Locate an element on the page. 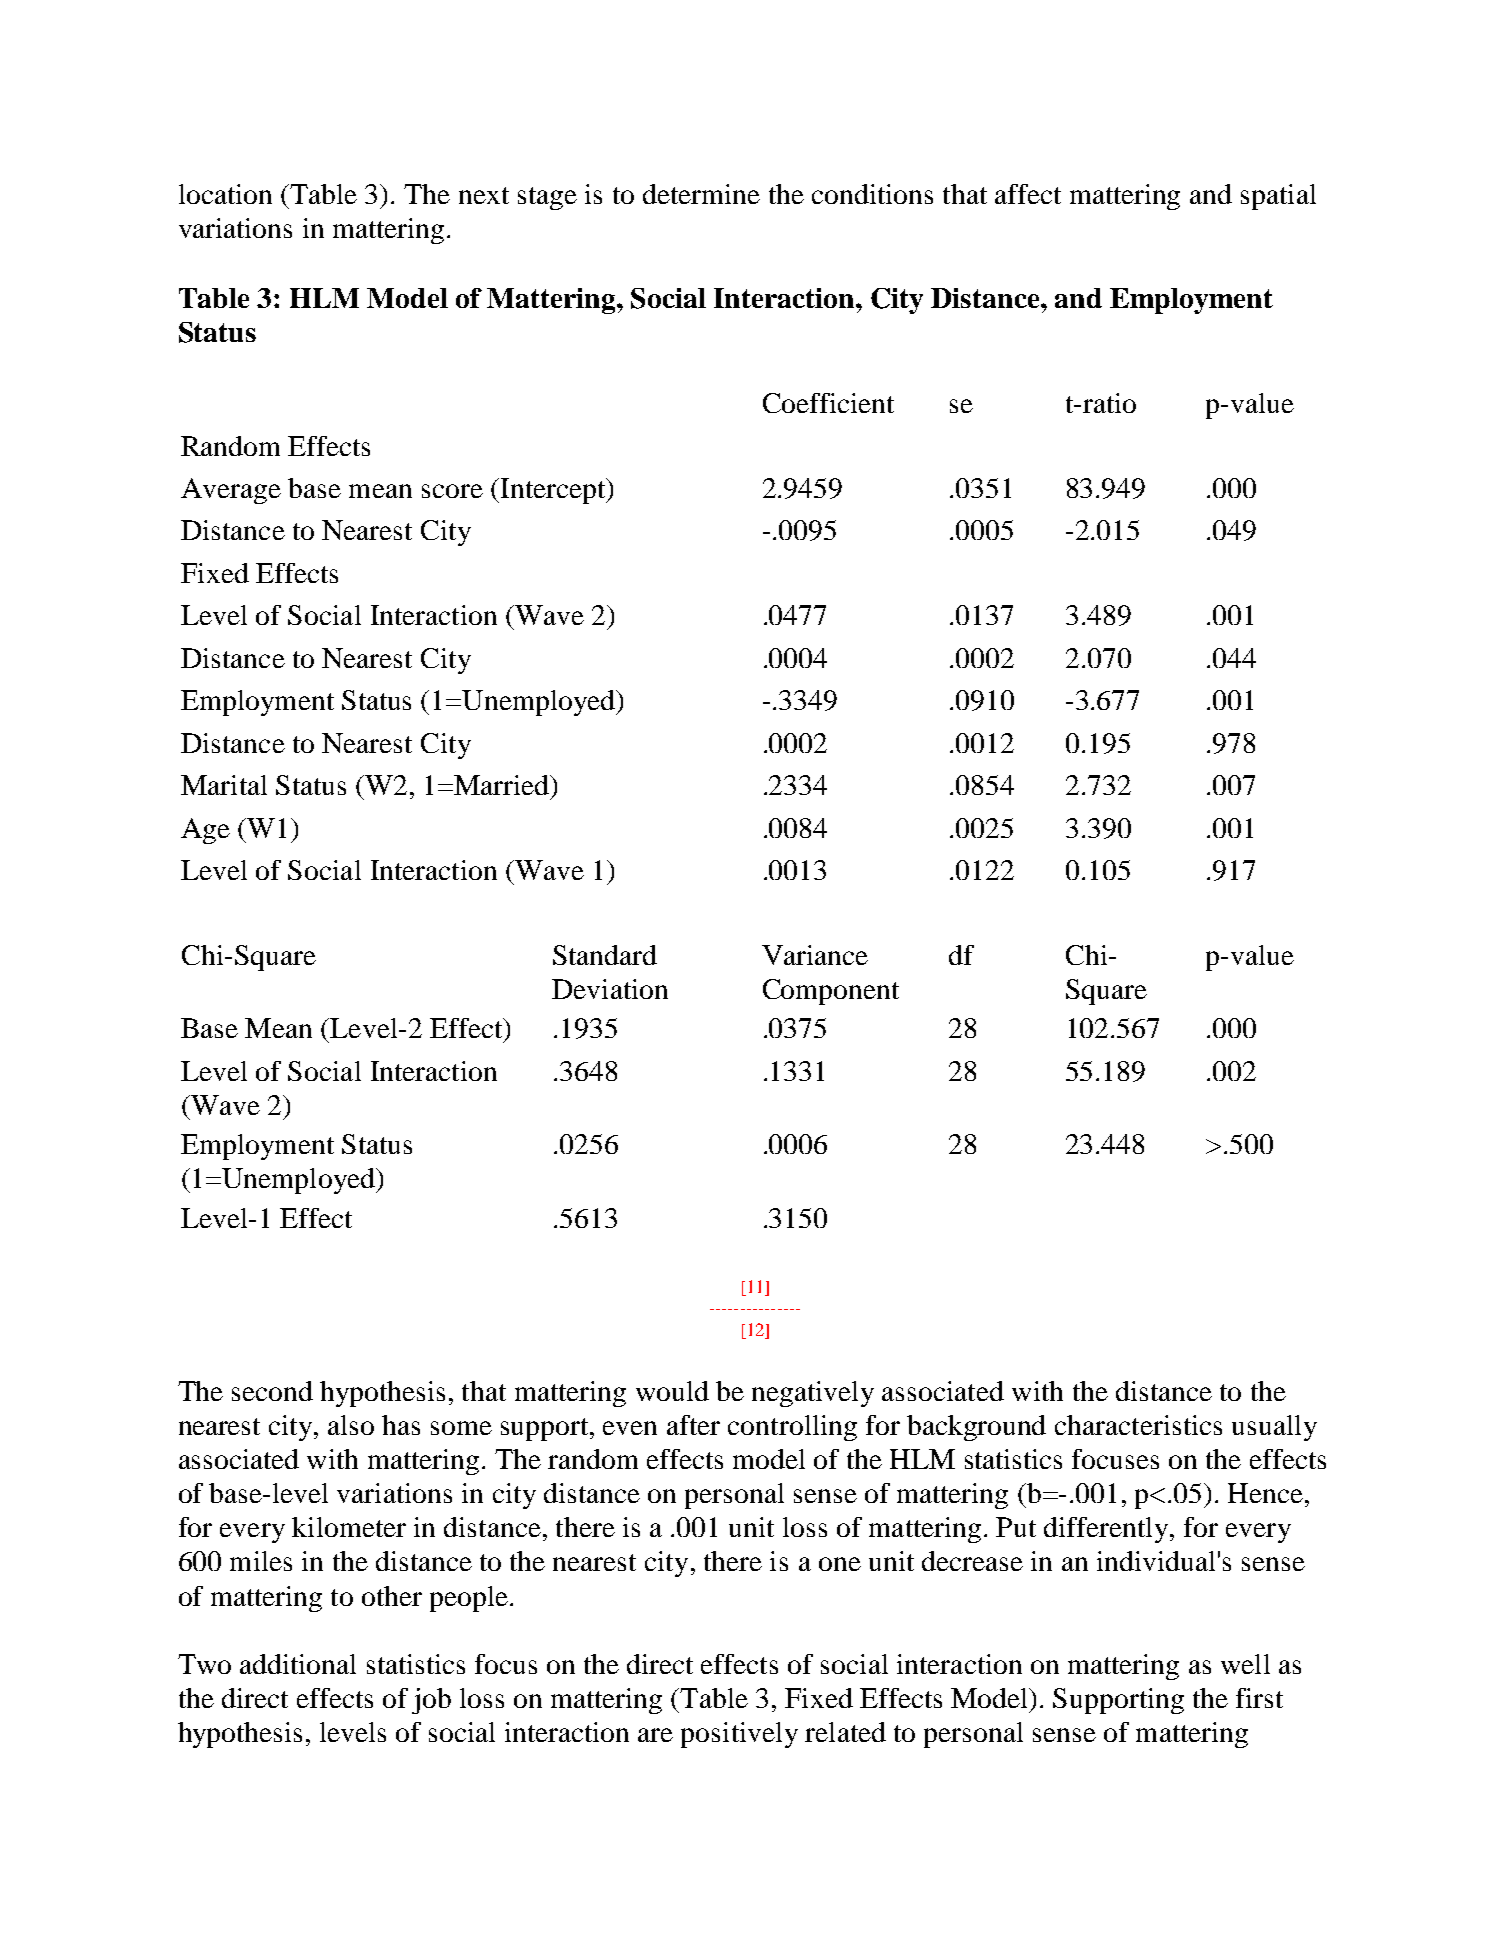  location is located at coordinates (225, 194).
